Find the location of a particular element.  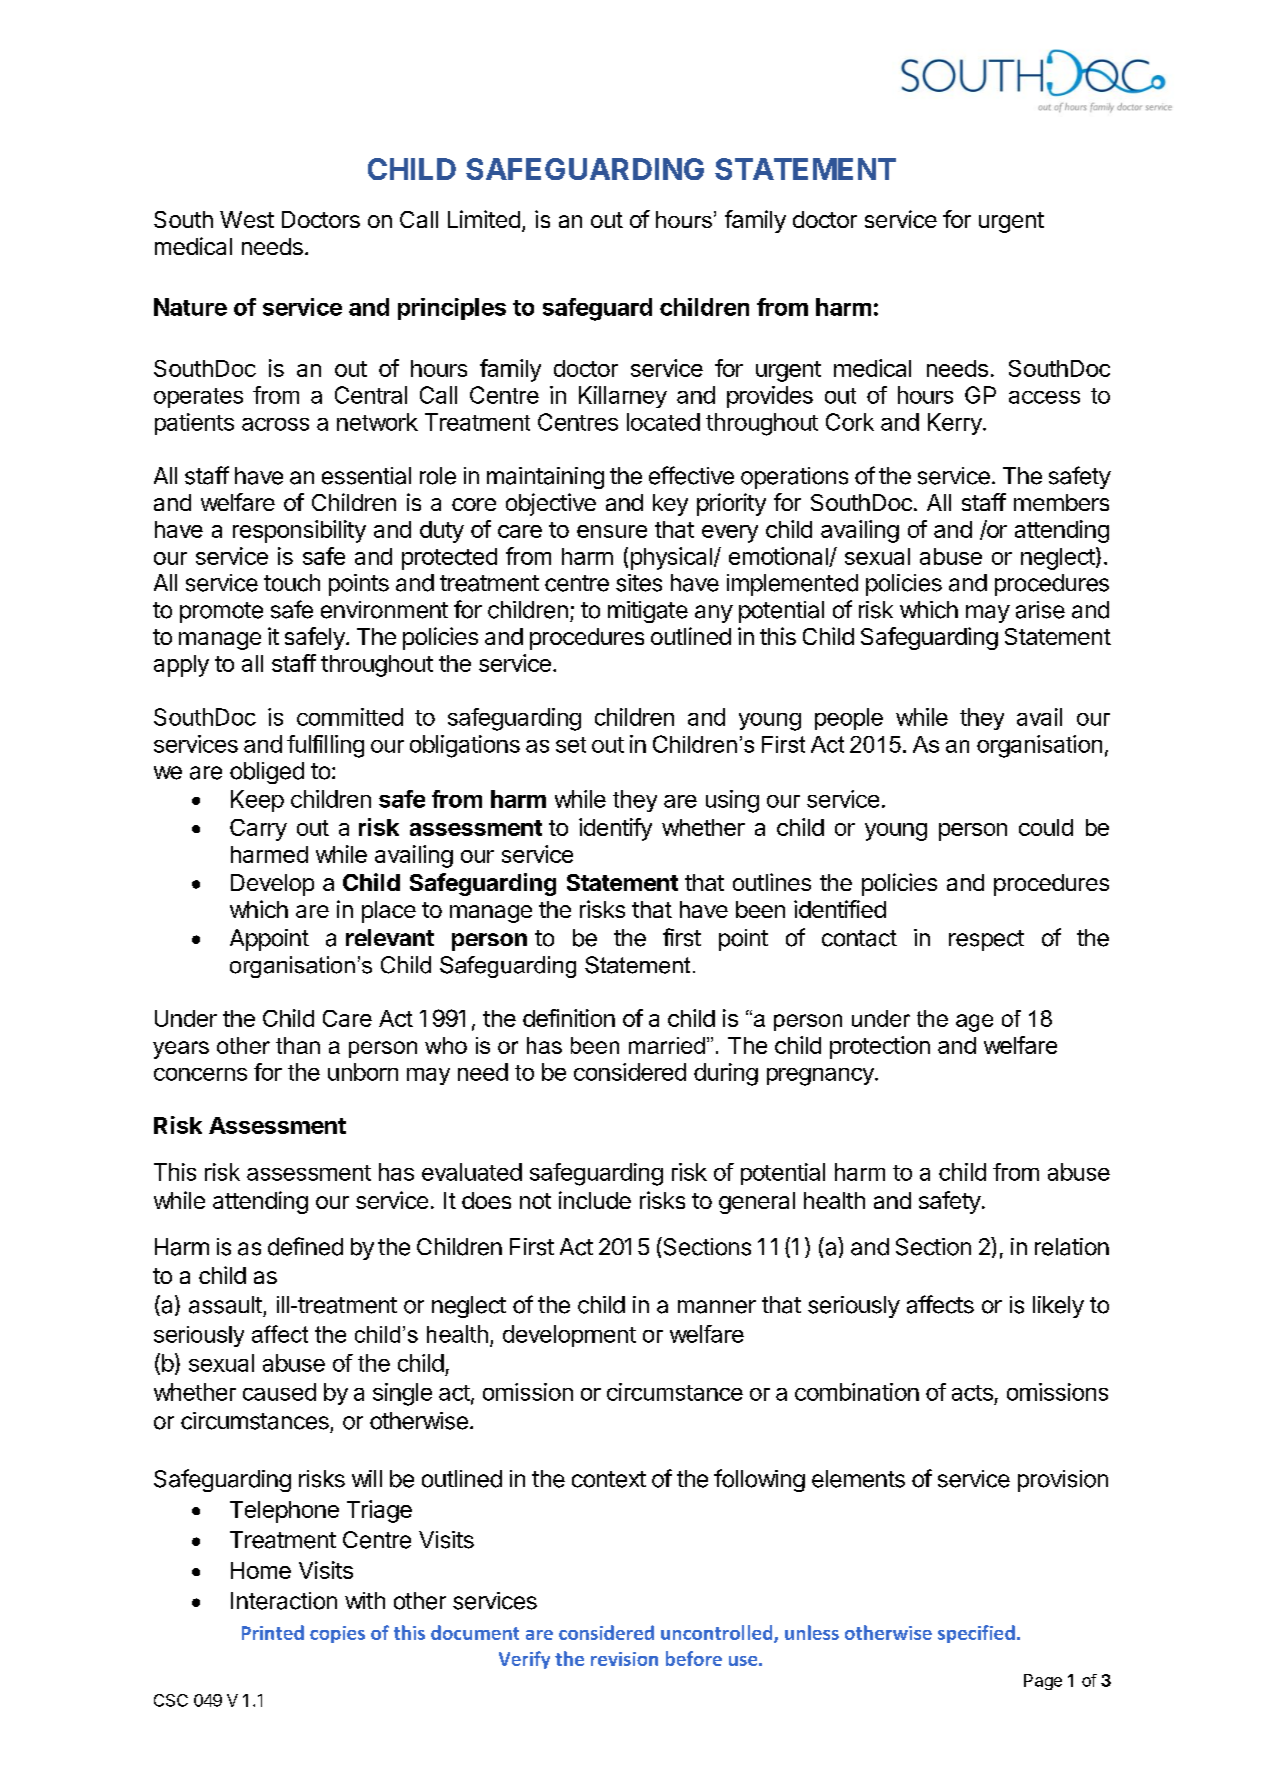

definition is located at coordinates (569, 1018).
